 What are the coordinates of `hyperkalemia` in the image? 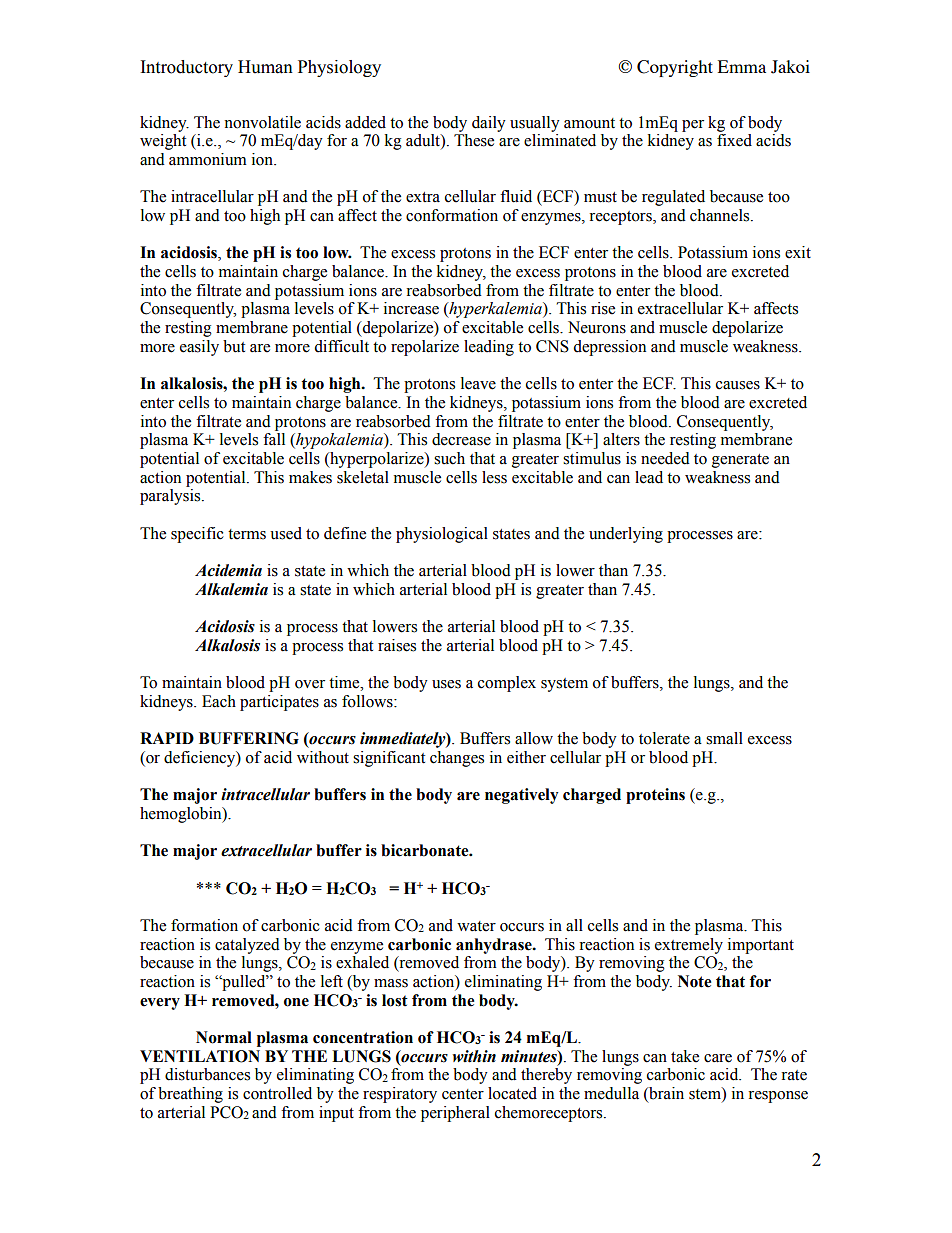 It's located at (495, 310).
